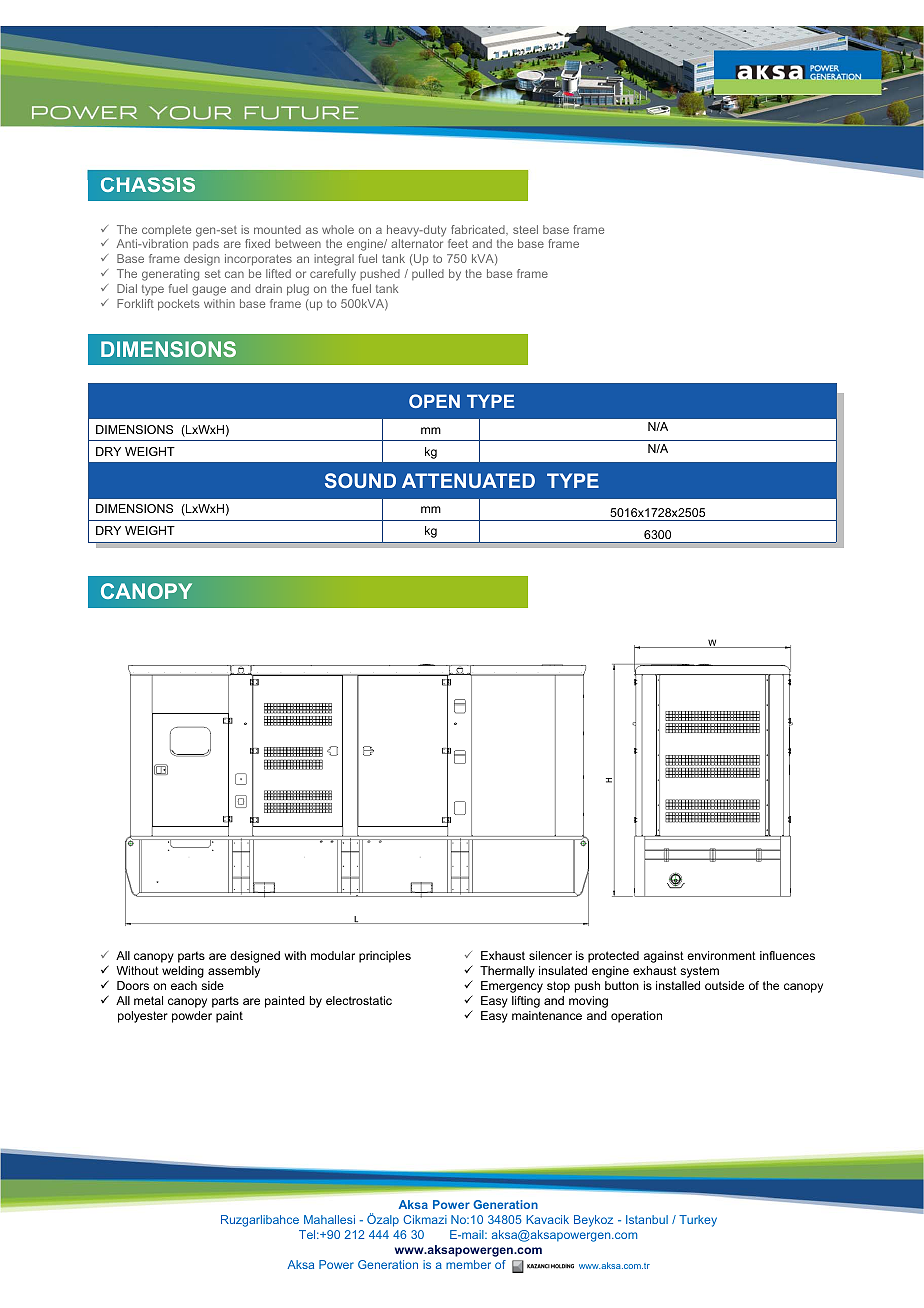 The image size is (924, 1308). Describe the element at coordinates (507, 972) in the screenshot. I see `Thermally` at that location.
